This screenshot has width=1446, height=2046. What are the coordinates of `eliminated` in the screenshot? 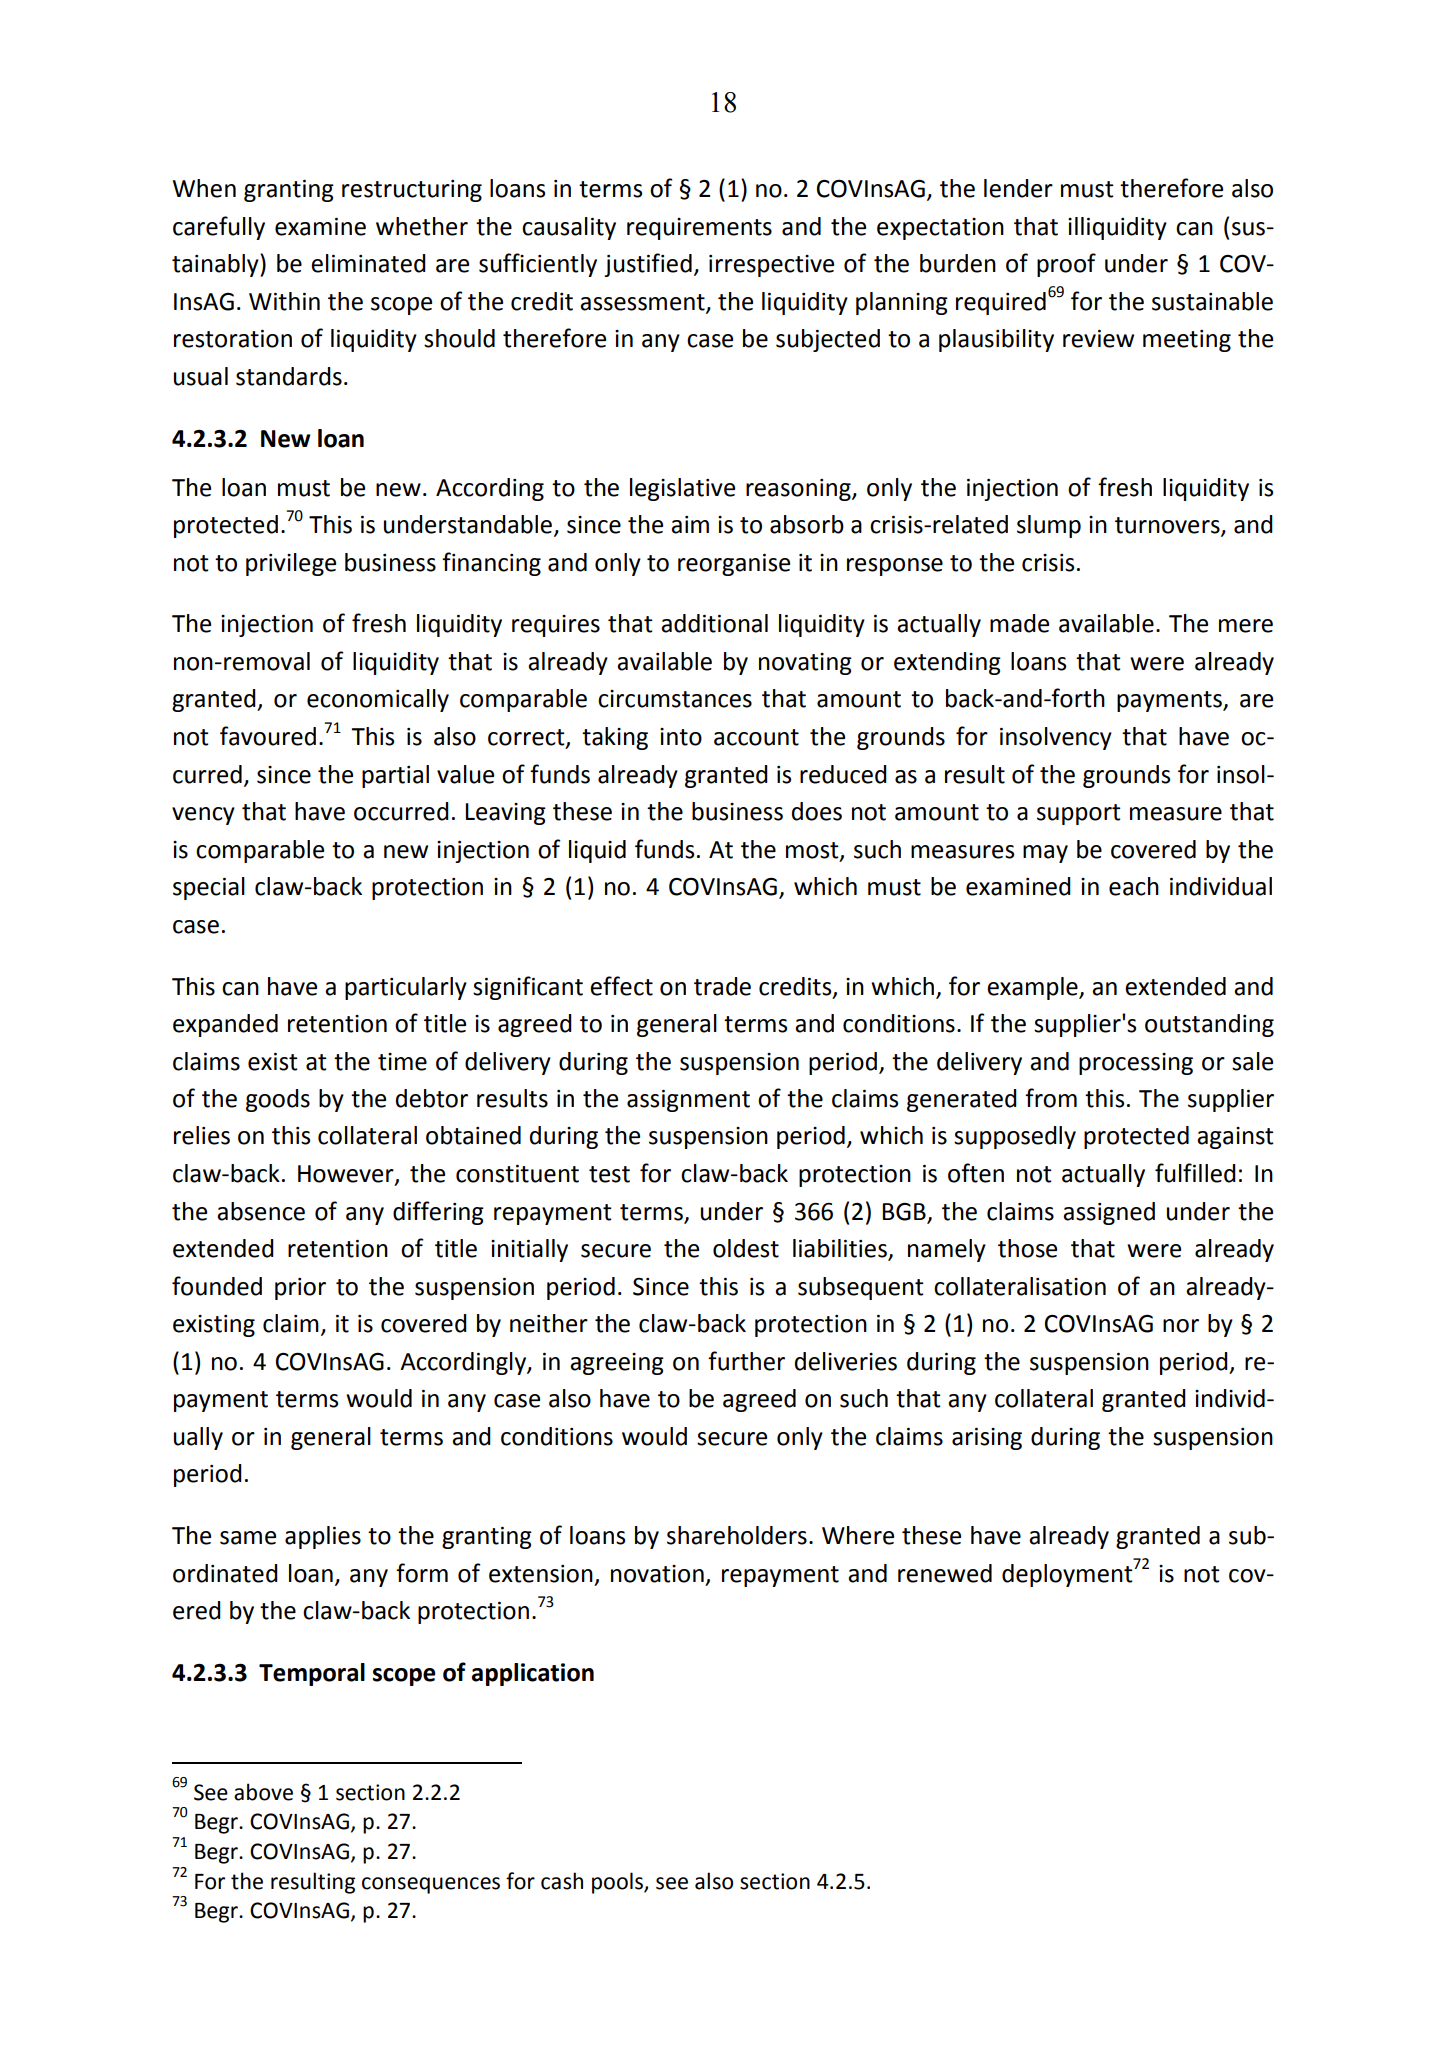 It's located at (368, 263).
